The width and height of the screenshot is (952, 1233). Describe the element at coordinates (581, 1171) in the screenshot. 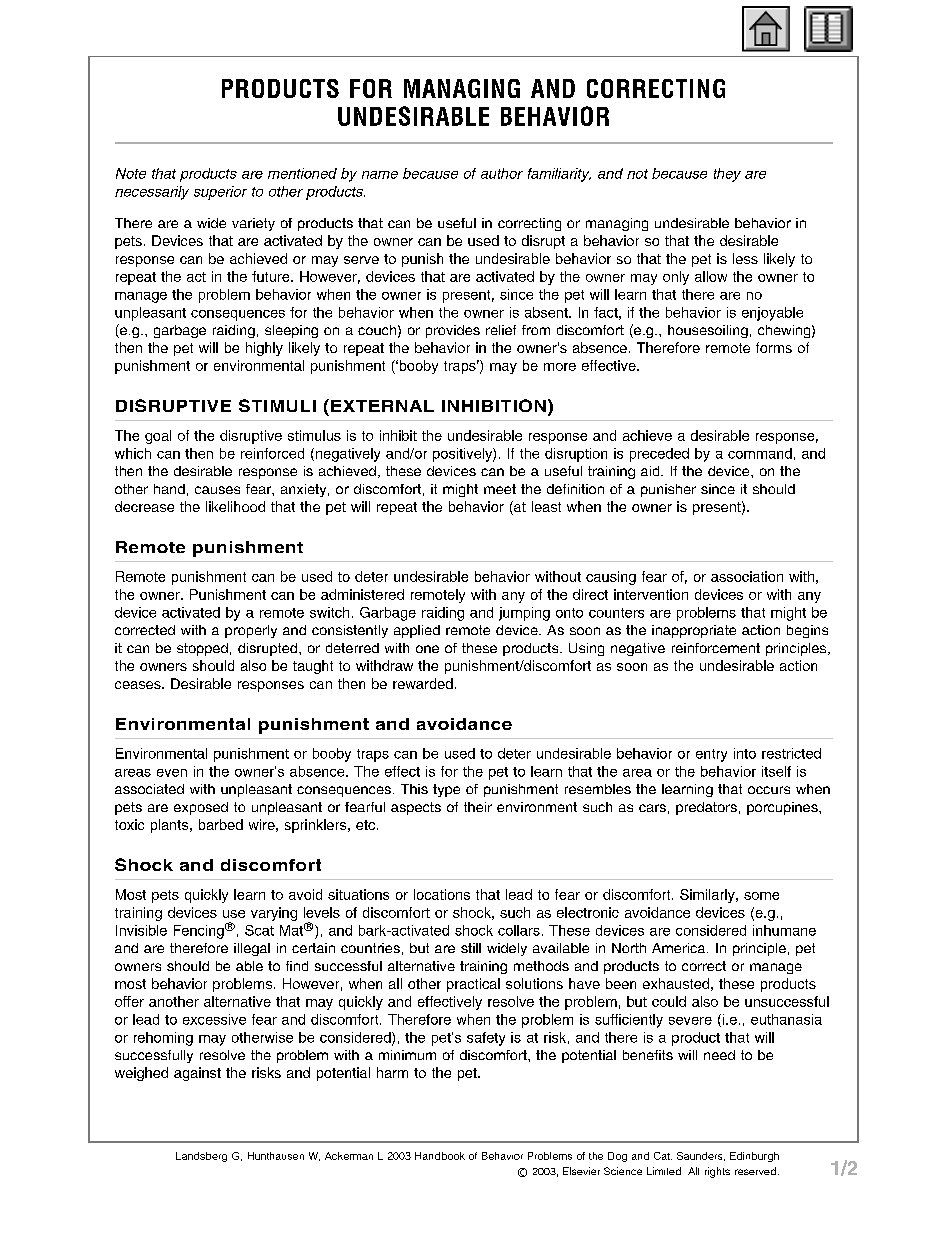

I see `Elsevier` at that location.
